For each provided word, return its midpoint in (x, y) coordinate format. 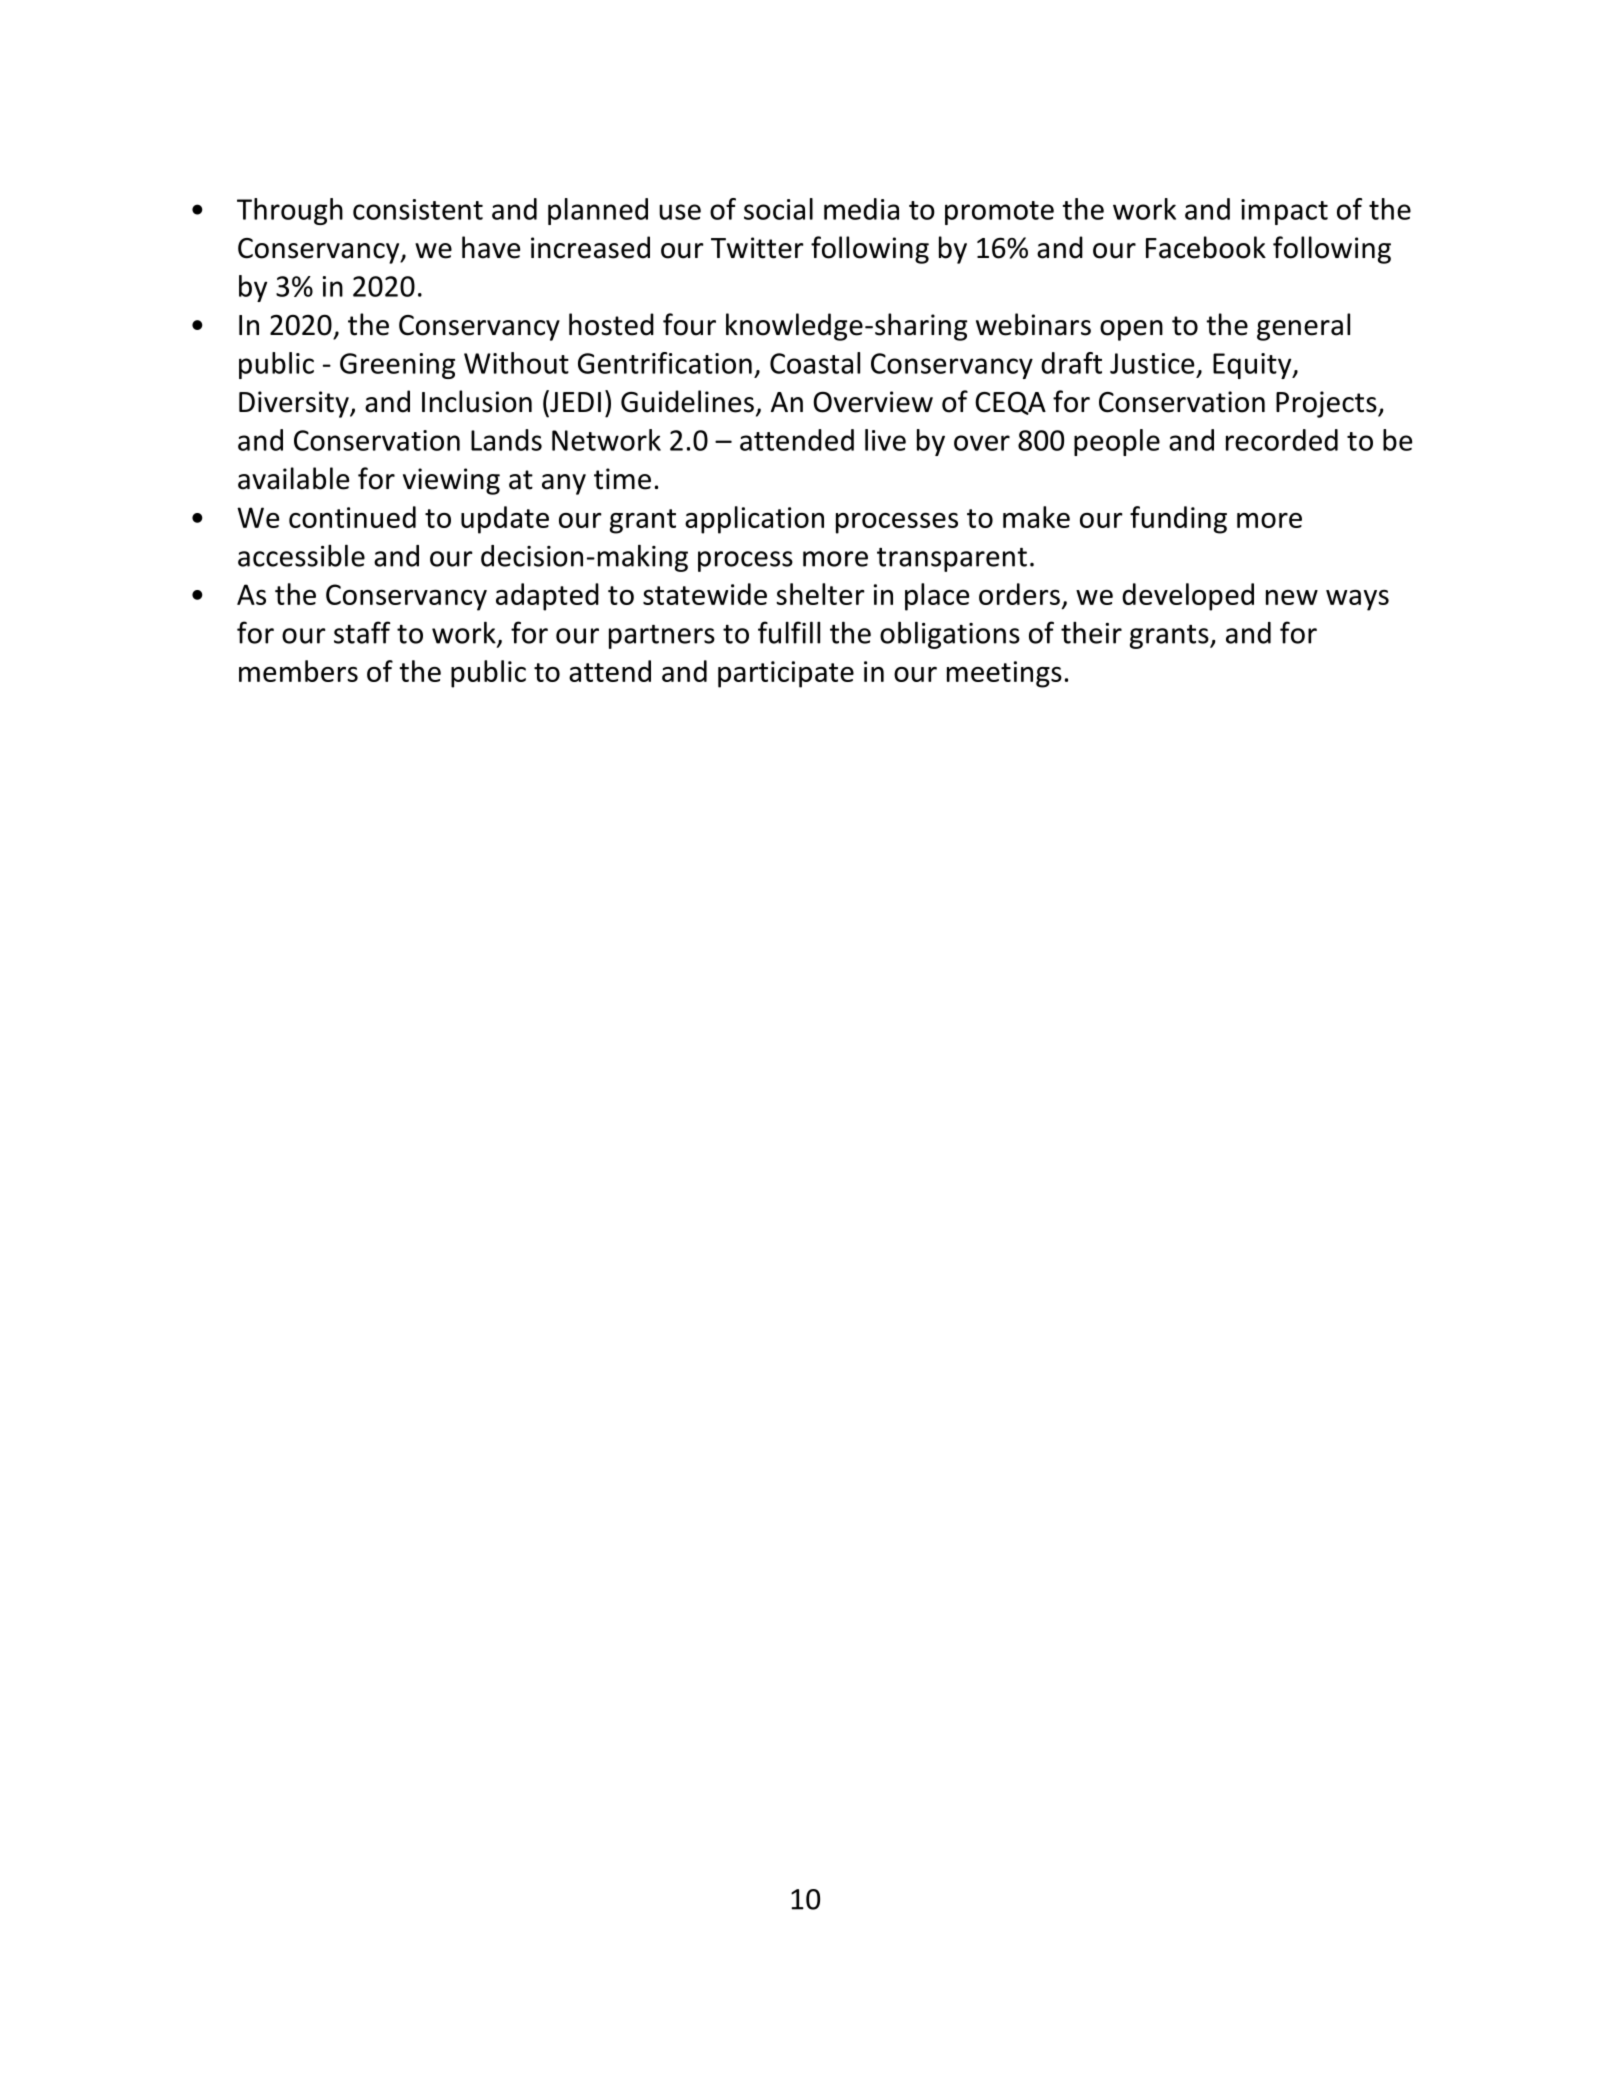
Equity (1253, 366)
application (754, 520)
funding (1178, 520)
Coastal (815, 363)
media (861, 209)
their (1091, 632)
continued (352, 517)
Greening (397, 366)
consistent (418, 209)
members (298, 671)
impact (1284, 212)
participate (786, 674)
